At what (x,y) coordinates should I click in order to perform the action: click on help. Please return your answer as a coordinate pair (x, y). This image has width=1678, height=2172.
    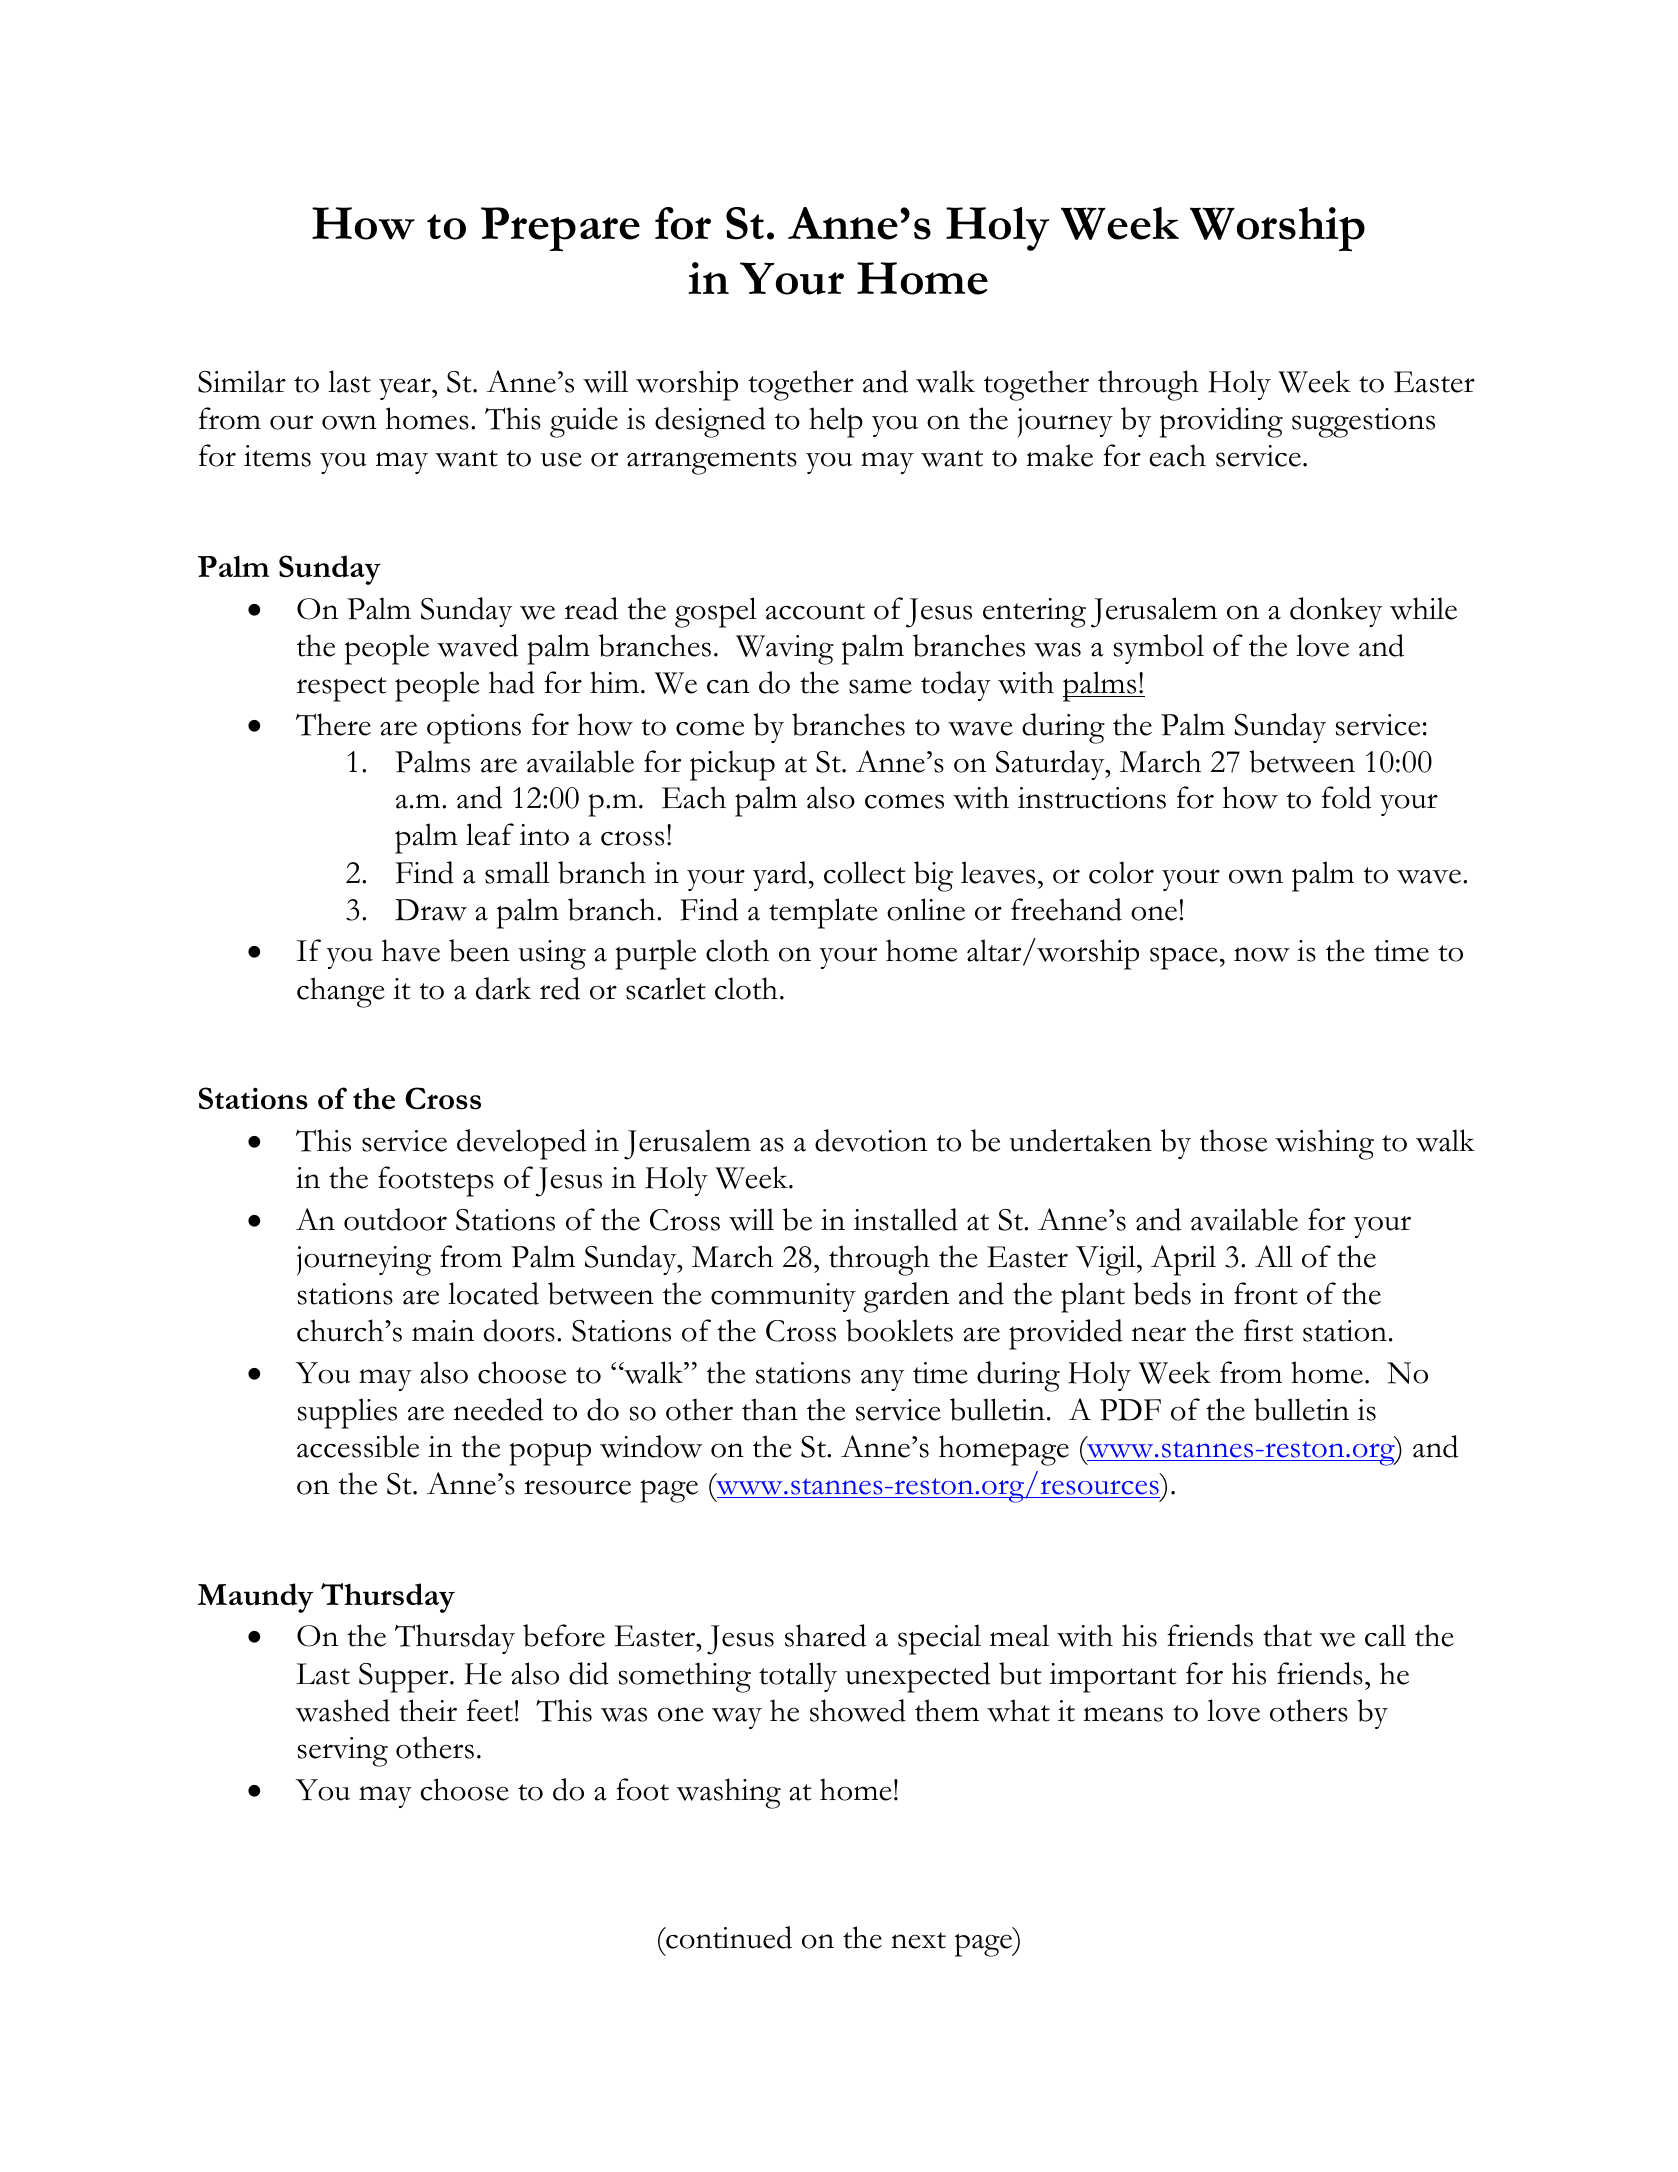
    Looking at the image, I should click on (836, 422).
